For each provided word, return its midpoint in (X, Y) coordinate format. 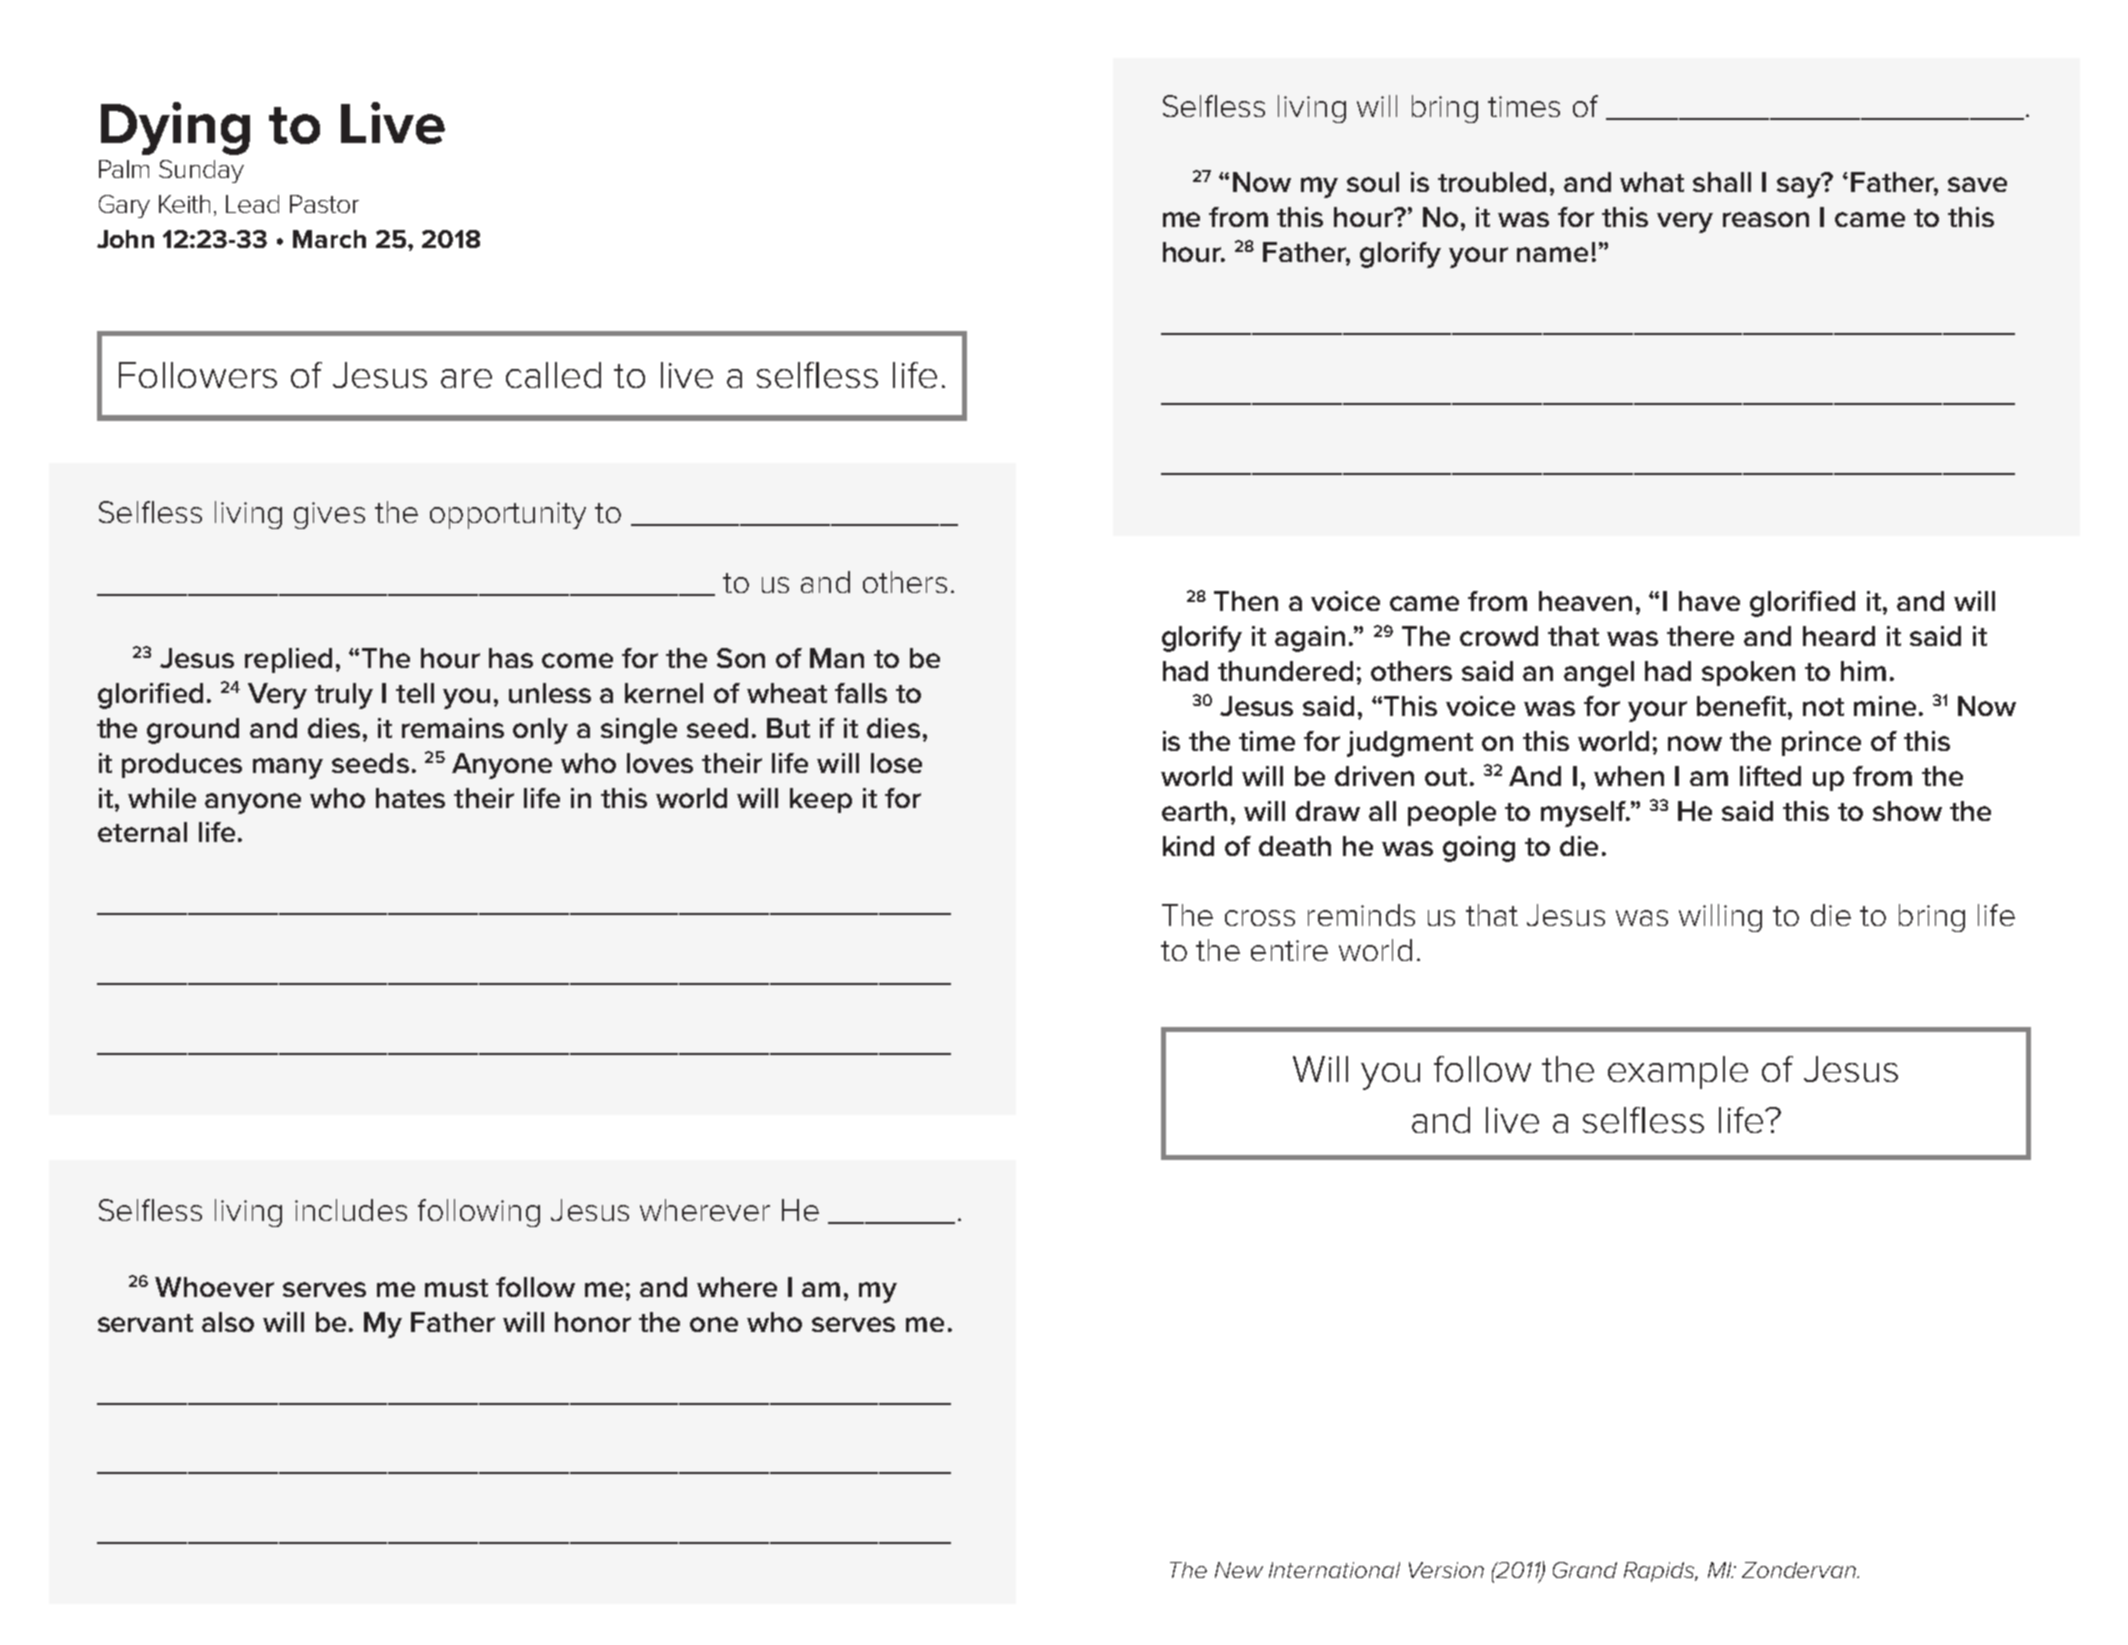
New (1239, 1570)
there (1700, 636)
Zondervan (1800, 1570)
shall (1722, 182)
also (228, 1322)
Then (1246, 601)
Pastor (324, 204)
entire (1289, 950)
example (1678, 1072)
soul (1373, 182)
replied (288, 660)
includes (351, 1210)
